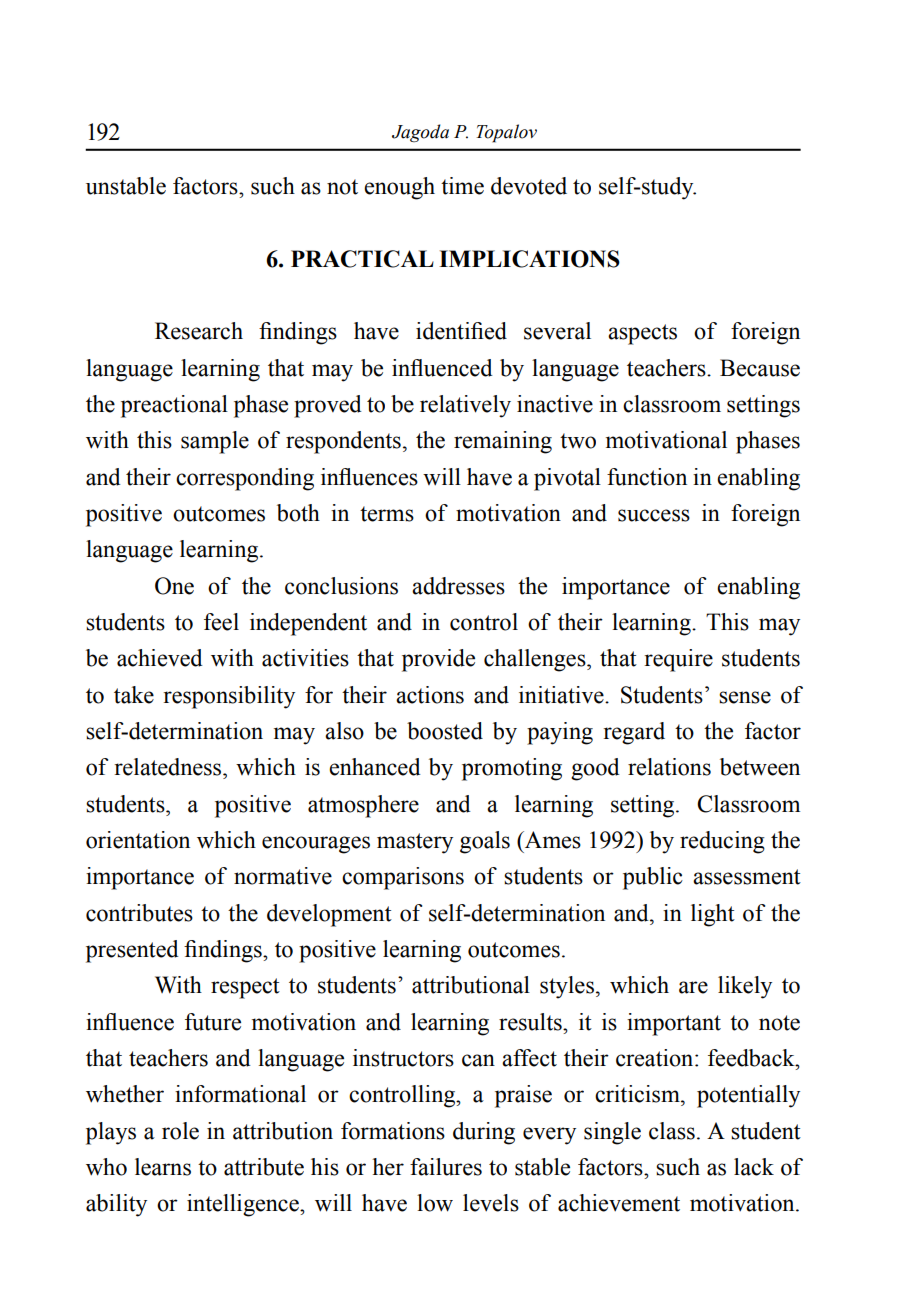 The image size is (915, 1316). I want to click on devoted, so click(529, 186).
